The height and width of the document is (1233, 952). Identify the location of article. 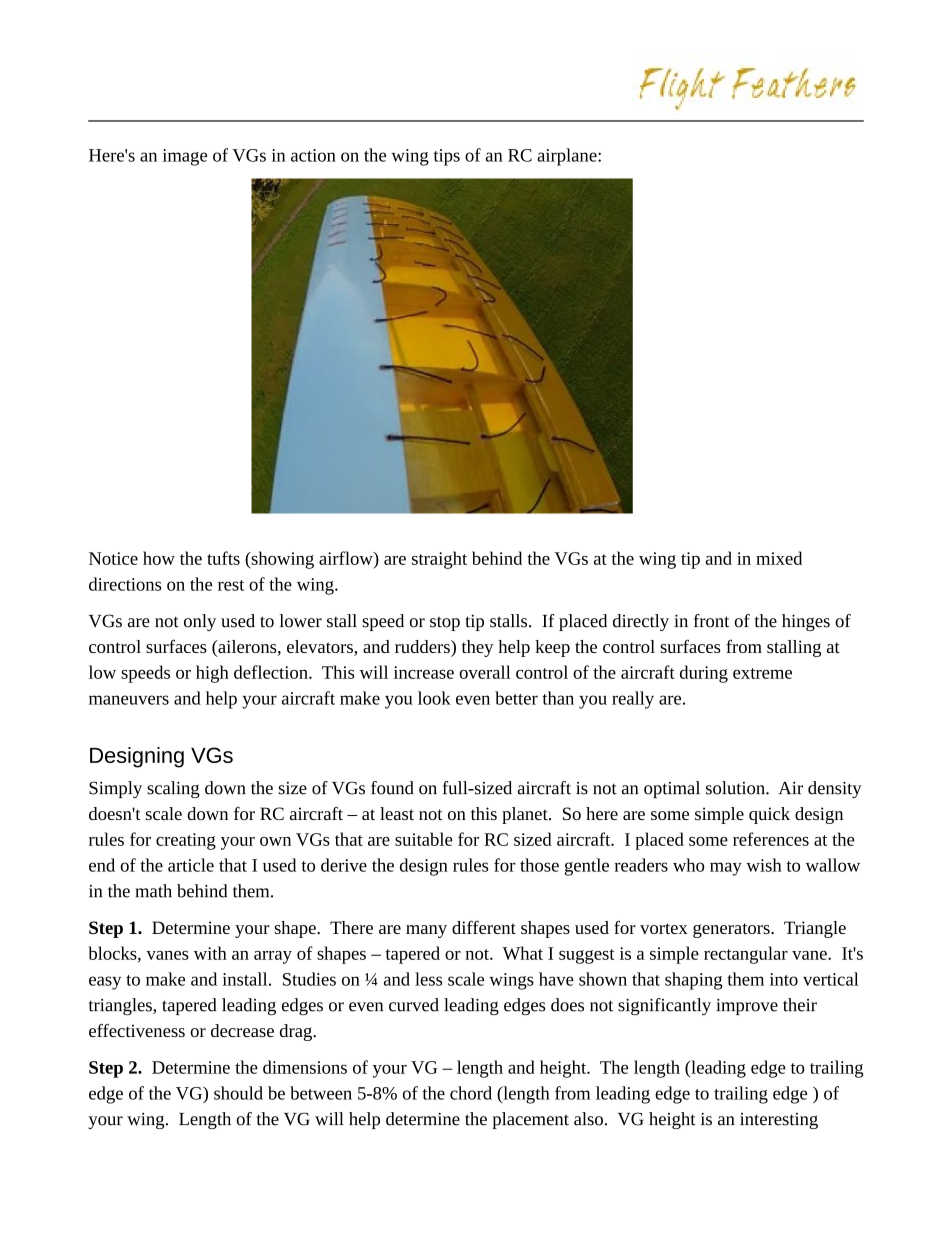
(191, 865).
